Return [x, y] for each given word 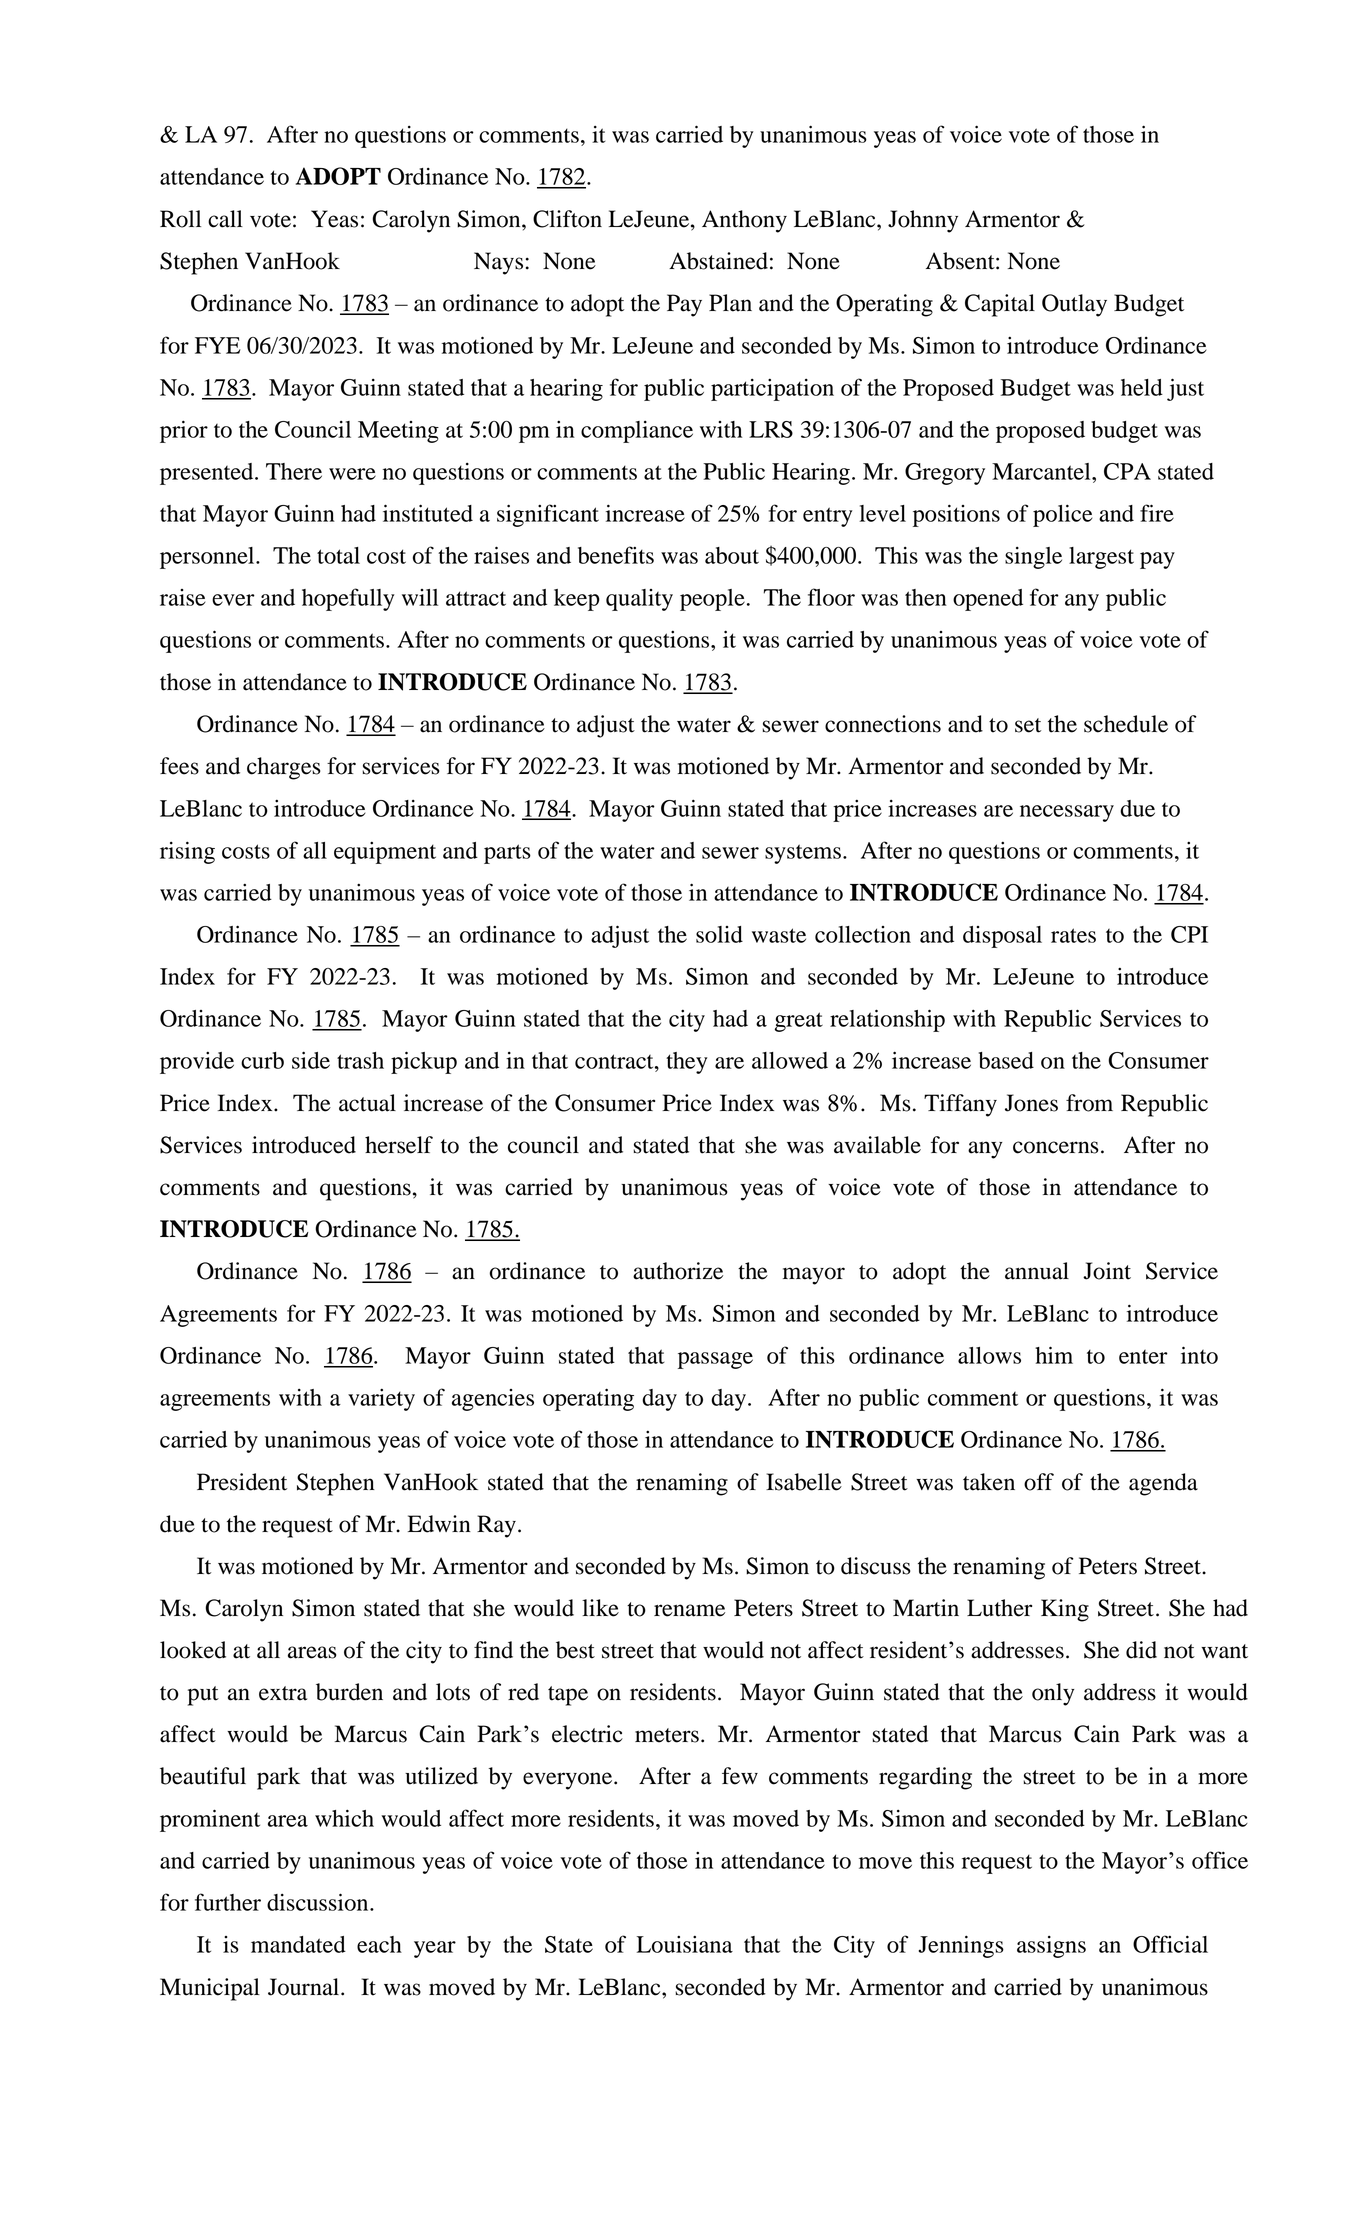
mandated [298, 1944]
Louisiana [685, 1944]
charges [284, 768]
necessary [1067, 813]
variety [381, 1400]
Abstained [718, 261]
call [225, 219]
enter [1143, 1357]
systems [803, 854]
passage [715, 1360]
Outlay [1074, 305]
